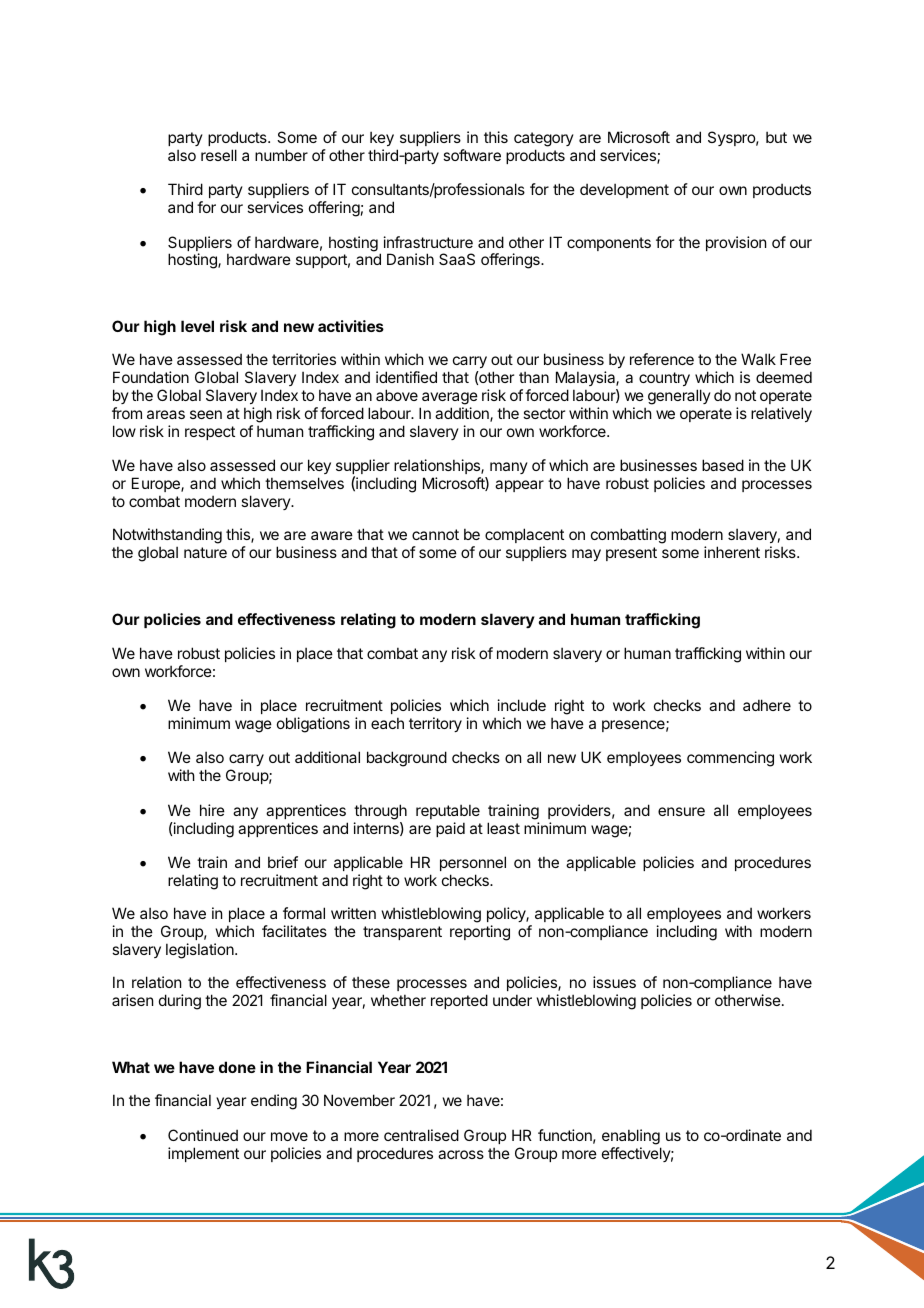  I want to click on average, so click(449, 400).
